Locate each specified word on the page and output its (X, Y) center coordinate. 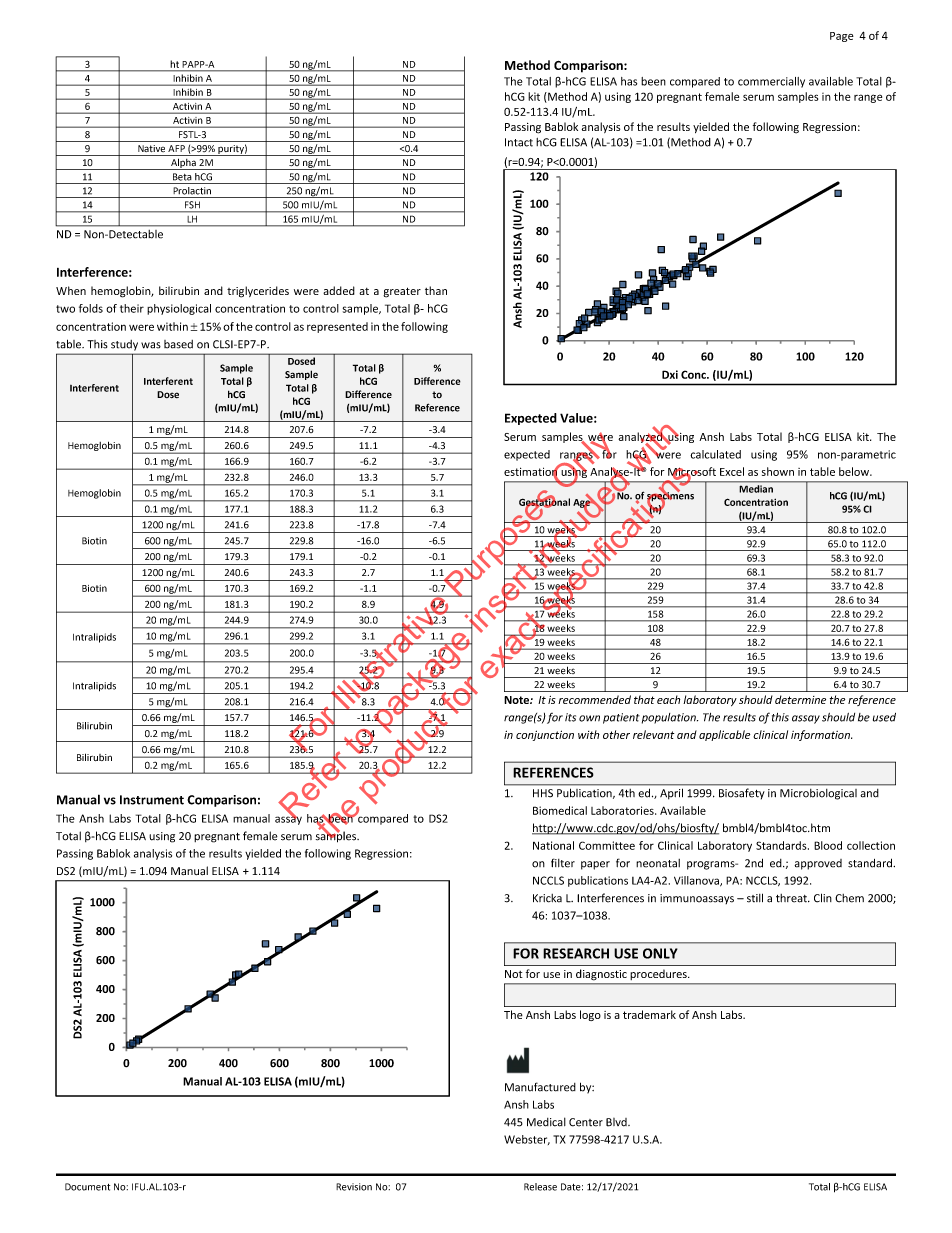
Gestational (544, 502)
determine (800, 699)
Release (540, 1187)
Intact (519, 142)
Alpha (183, 164)
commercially (771, 82)
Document (87, 1187)
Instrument (152, 800)
